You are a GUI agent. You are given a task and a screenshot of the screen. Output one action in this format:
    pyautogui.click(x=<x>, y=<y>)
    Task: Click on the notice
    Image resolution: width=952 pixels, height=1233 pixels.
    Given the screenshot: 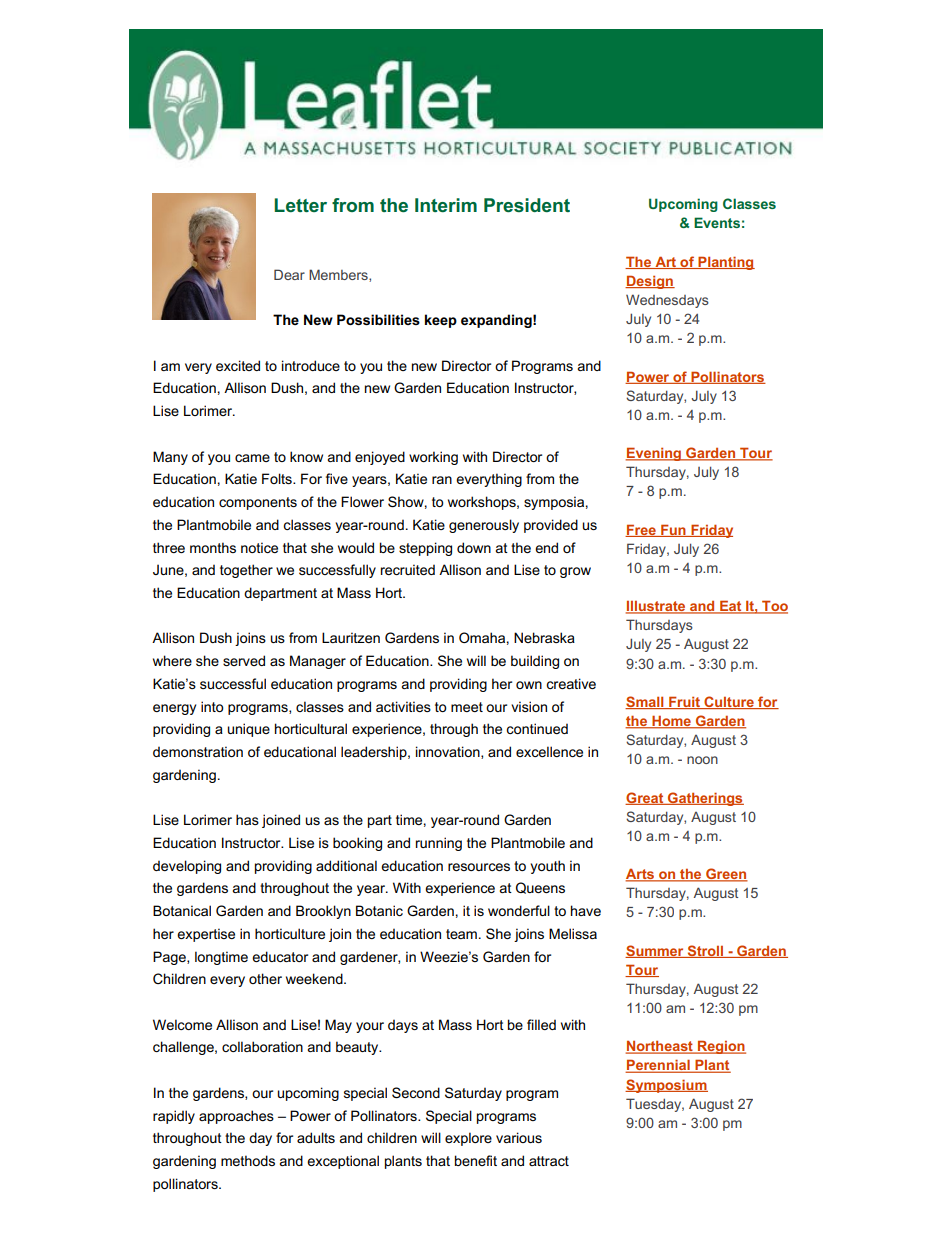 What is the action you would take?
    pyautogui.click(x=259, y=547)
